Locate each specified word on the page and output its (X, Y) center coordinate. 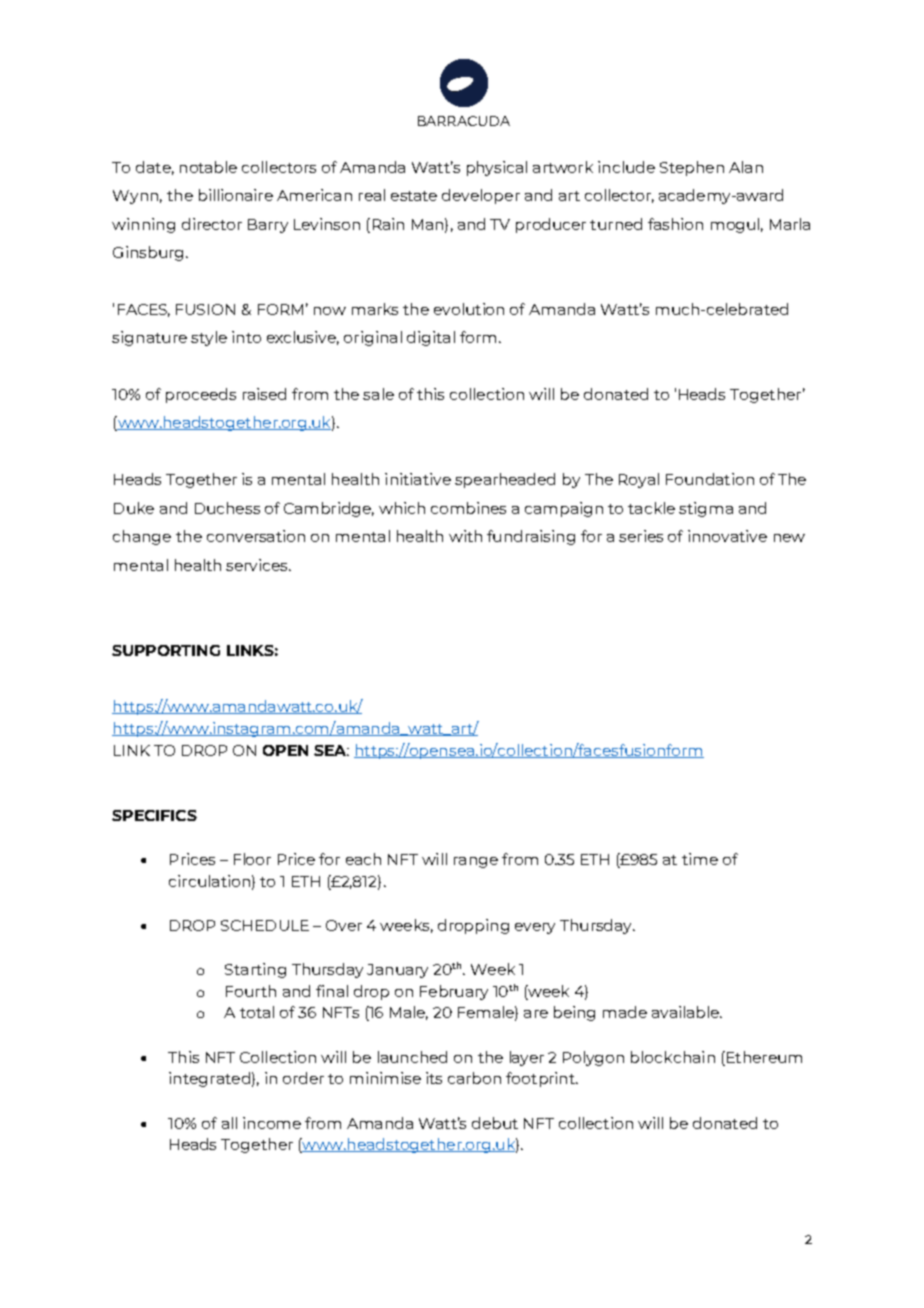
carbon (474, 1078)
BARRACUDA (464, 121)
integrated (209, 1079)
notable (208, 167)
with (465, 536)
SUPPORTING (166, 650)
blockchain (673, 1057)
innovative (727, 536)
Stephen (692, 168)
